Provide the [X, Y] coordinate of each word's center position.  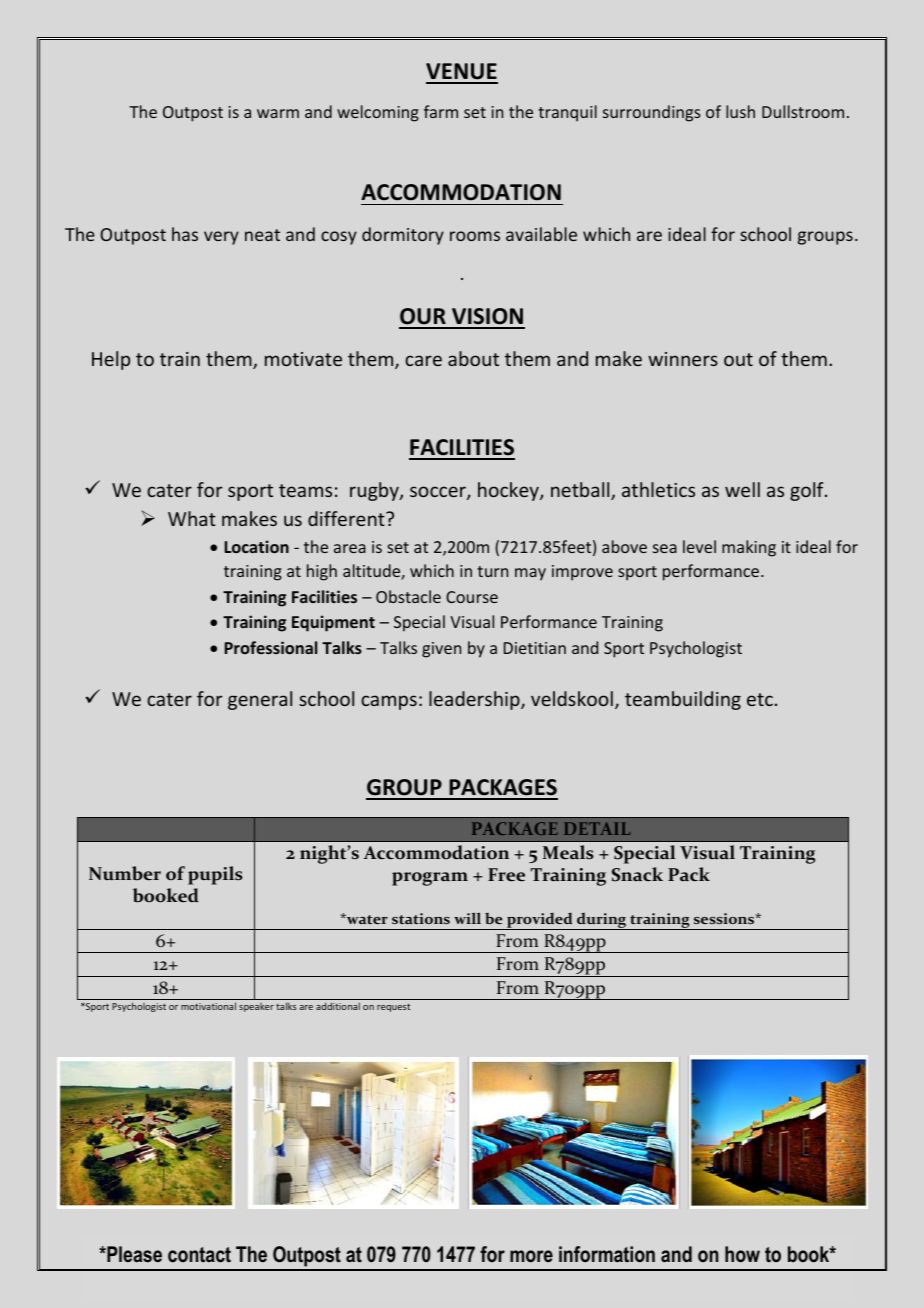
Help [111, 360]
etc [760, 699]
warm [278, 113]
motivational [208, 1006]
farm [441, 111]
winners [683, 359]
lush [740, 111]
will [467, 918]
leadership [475, 700]
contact [199, 1255]
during [602, 921]
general [260, 700]
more [531, 1256]
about [473, 358]
